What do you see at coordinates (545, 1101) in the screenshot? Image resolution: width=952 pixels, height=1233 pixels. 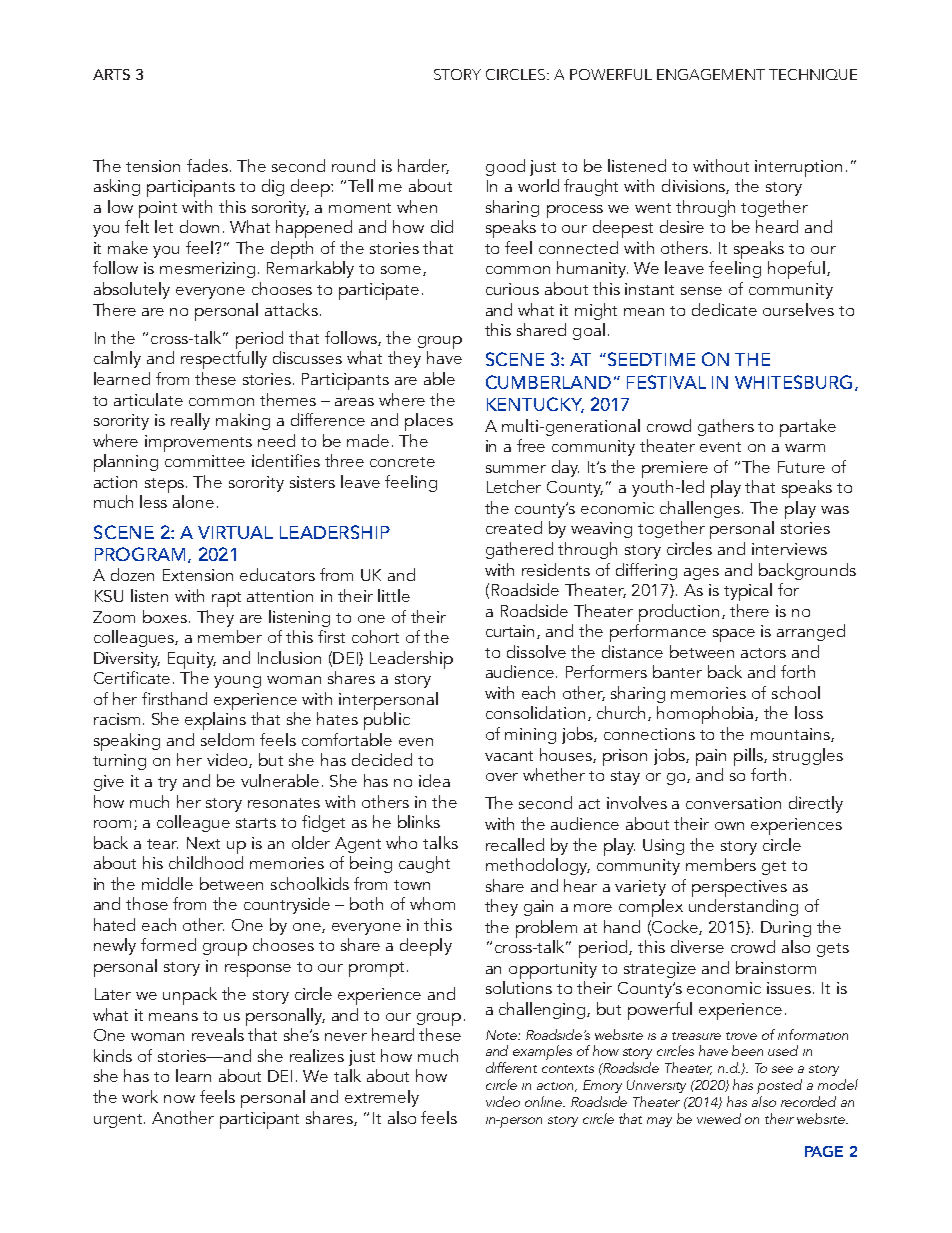 I see `online` at bounding box center [545, 1101].
